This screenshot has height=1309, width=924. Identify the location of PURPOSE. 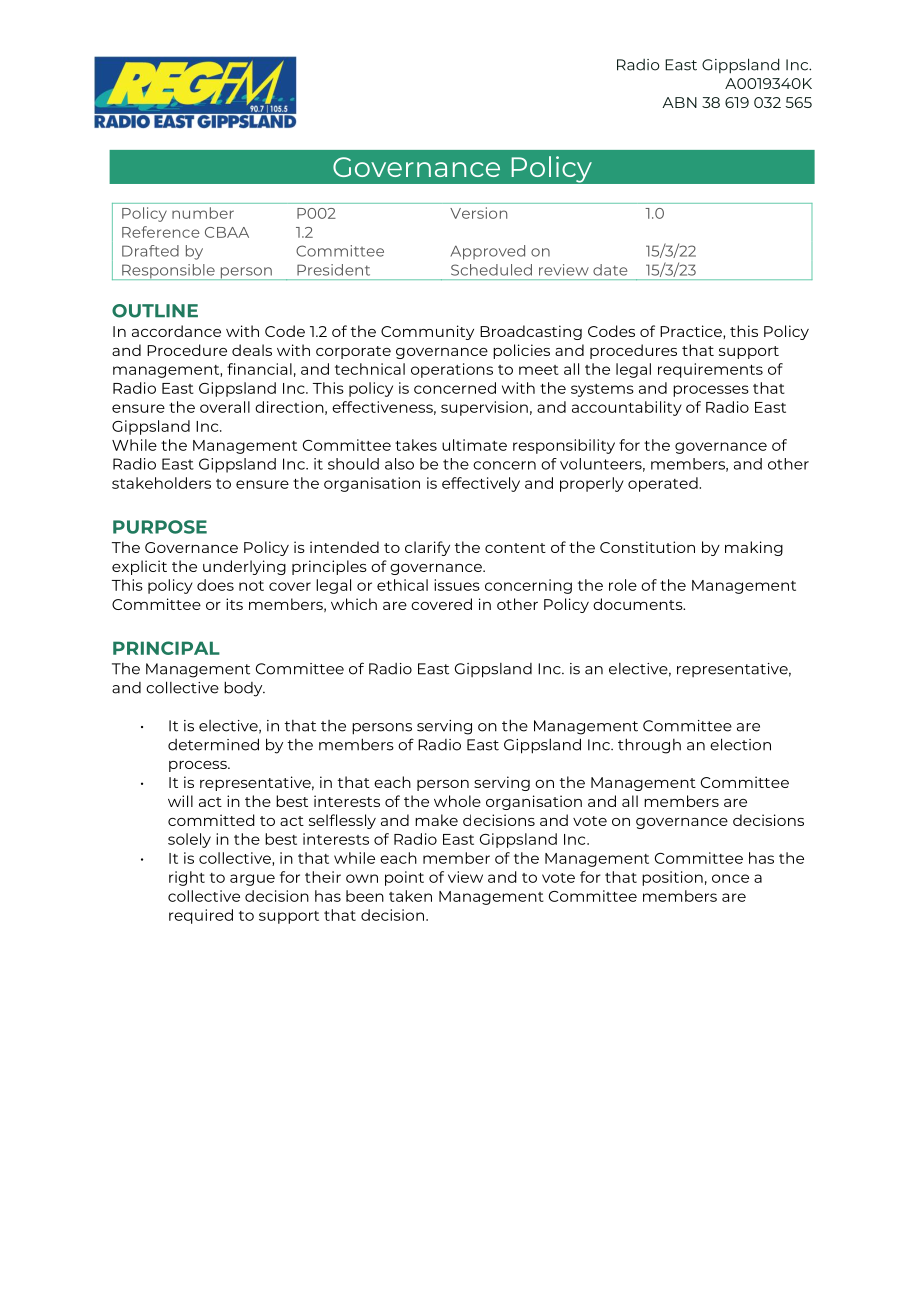
(160, 527).
